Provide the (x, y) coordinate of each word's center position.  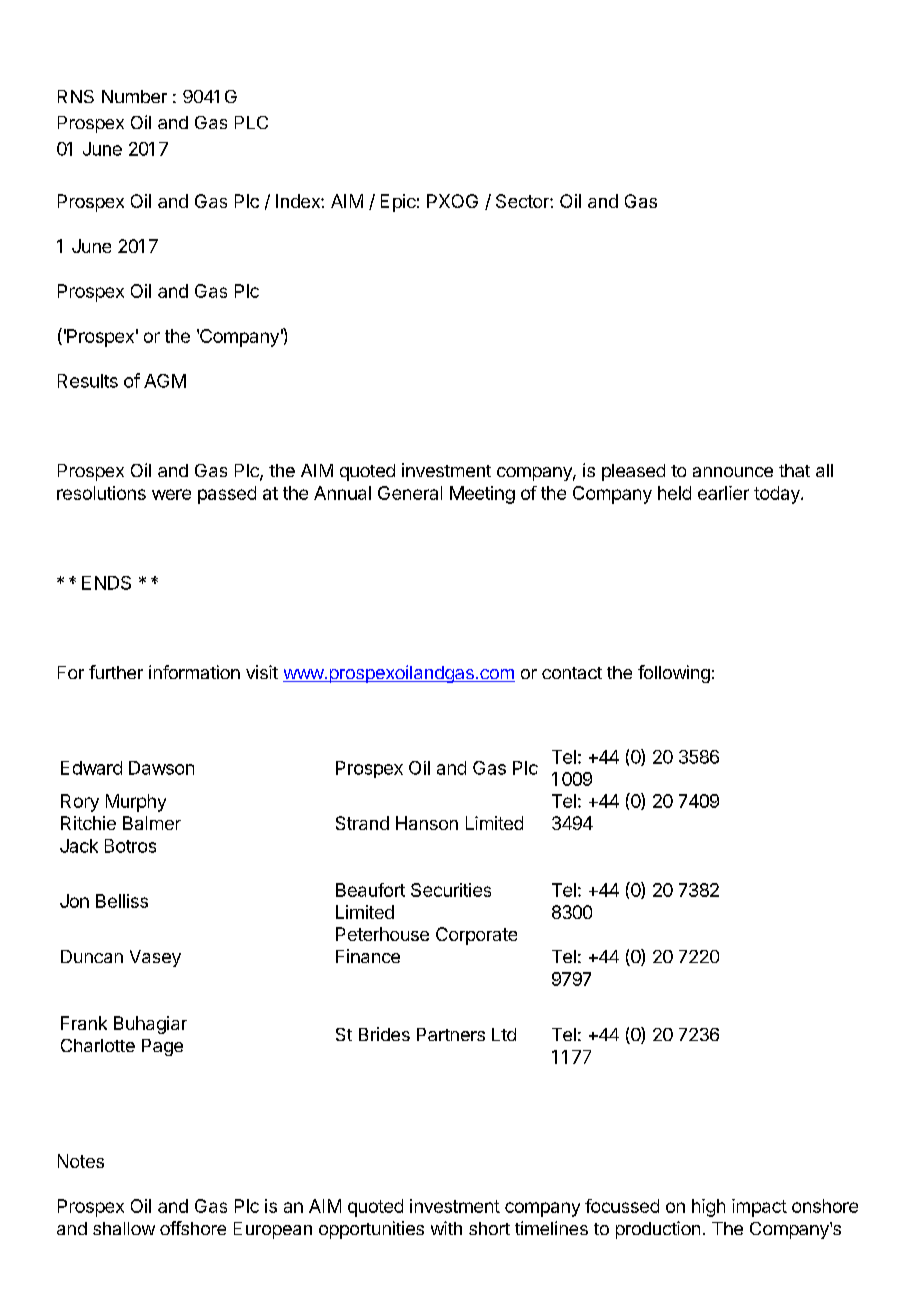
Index (299, 201)
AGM (165, 381)
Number (134, 96)
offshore (193, 1228)
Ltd (504, 1034)
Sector (523, 201)
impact (759, 1208)
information (194, 672)
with (446, 1228)
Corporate (476, 936)
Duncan (92, 956)
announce (733, 472)
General (410, 493)
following (674, 674)
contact (572, 673)
